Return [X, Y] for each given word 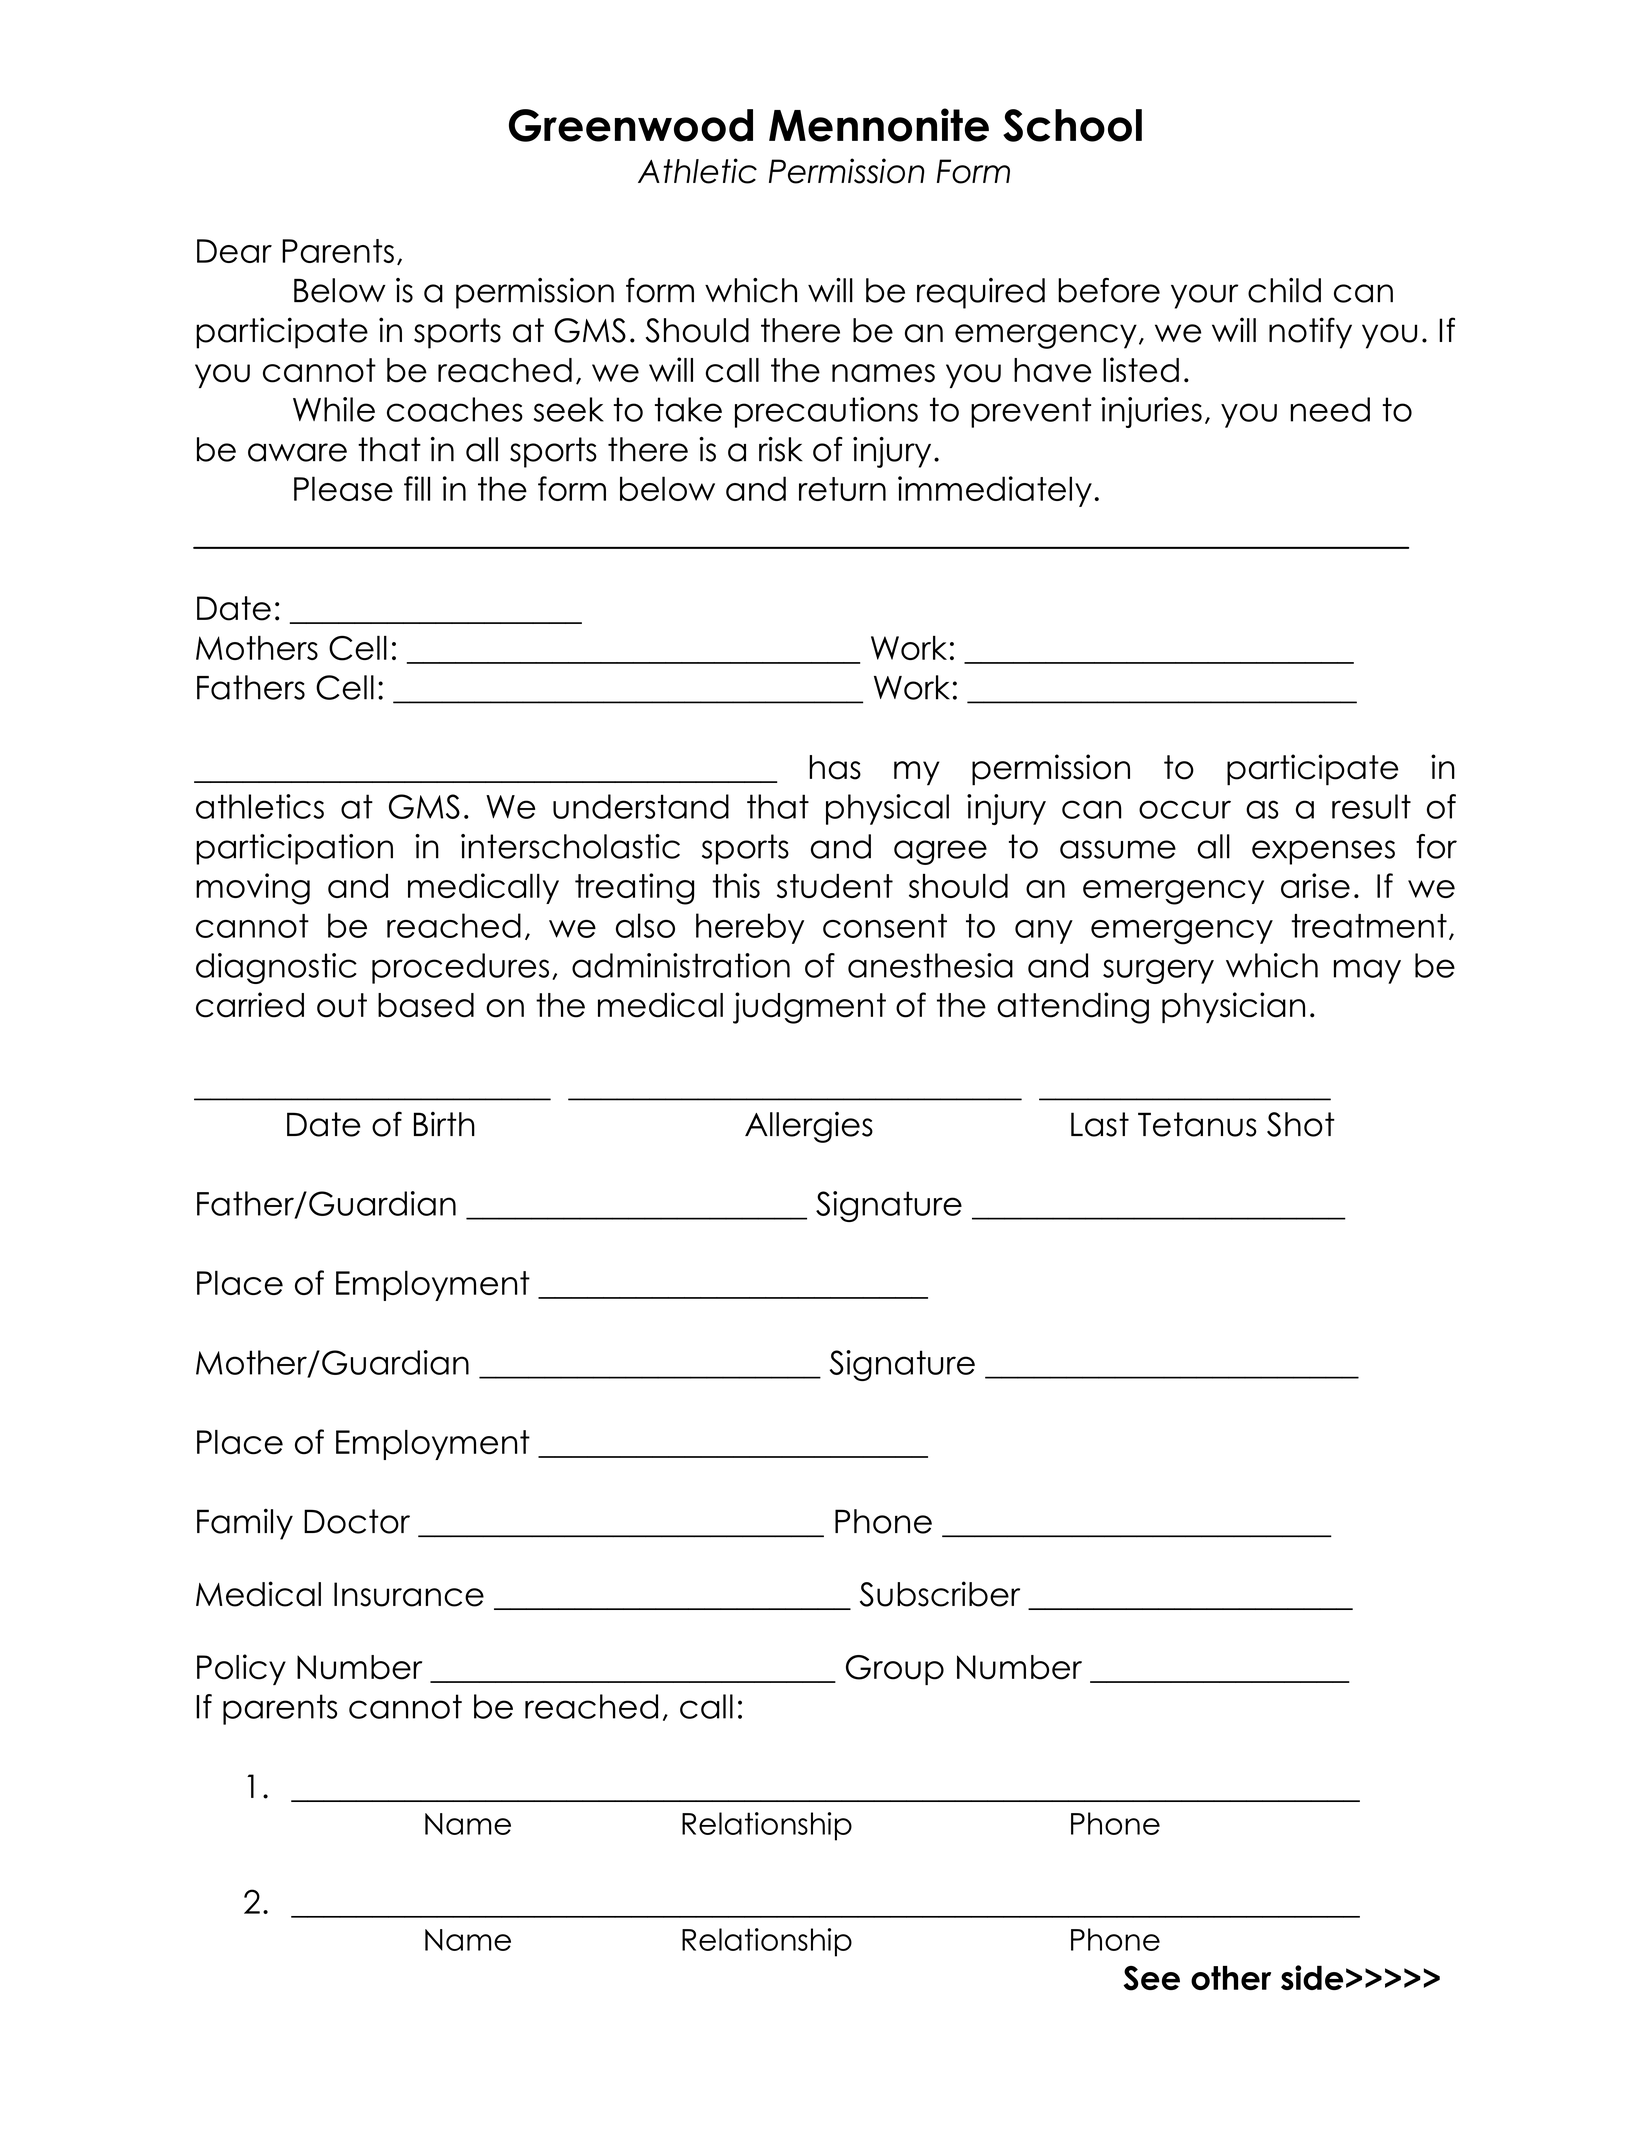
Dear [234, 251]
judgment [809, 1008]
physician [1233, 1007]
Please [343, 488]
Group [895, 1670]
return [842, 489]
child [1284, 290]
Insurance [409, 1594]
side [1312, 1977]
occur [1185, 809]
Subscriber [940, 1594]
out [342, 1005]
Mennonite [879, 125]
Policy [241, 1669]
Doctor [357, 1521]
